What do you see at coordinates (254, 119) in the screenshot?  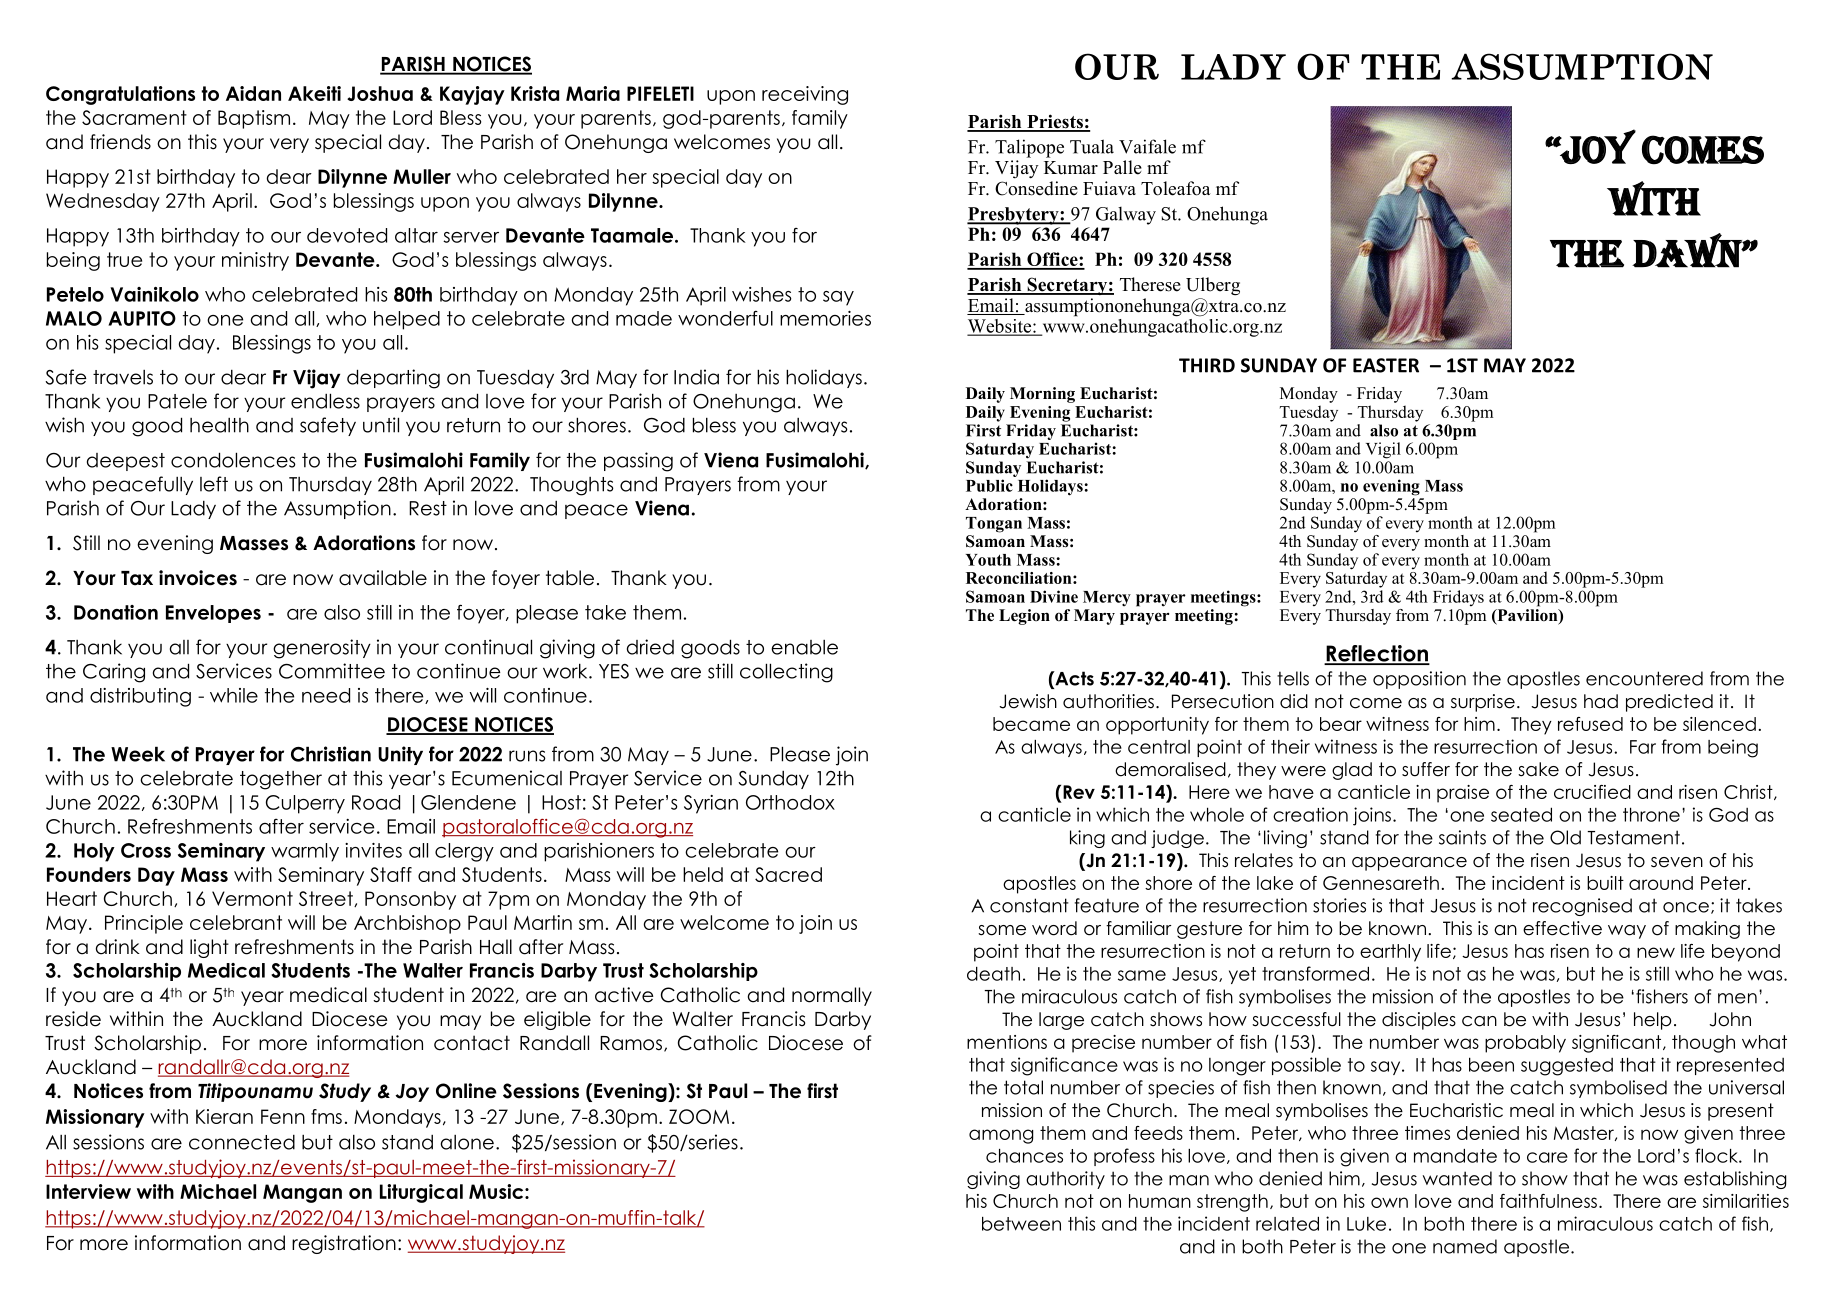 I see `Baptism` at bounding box center [254, 119].
